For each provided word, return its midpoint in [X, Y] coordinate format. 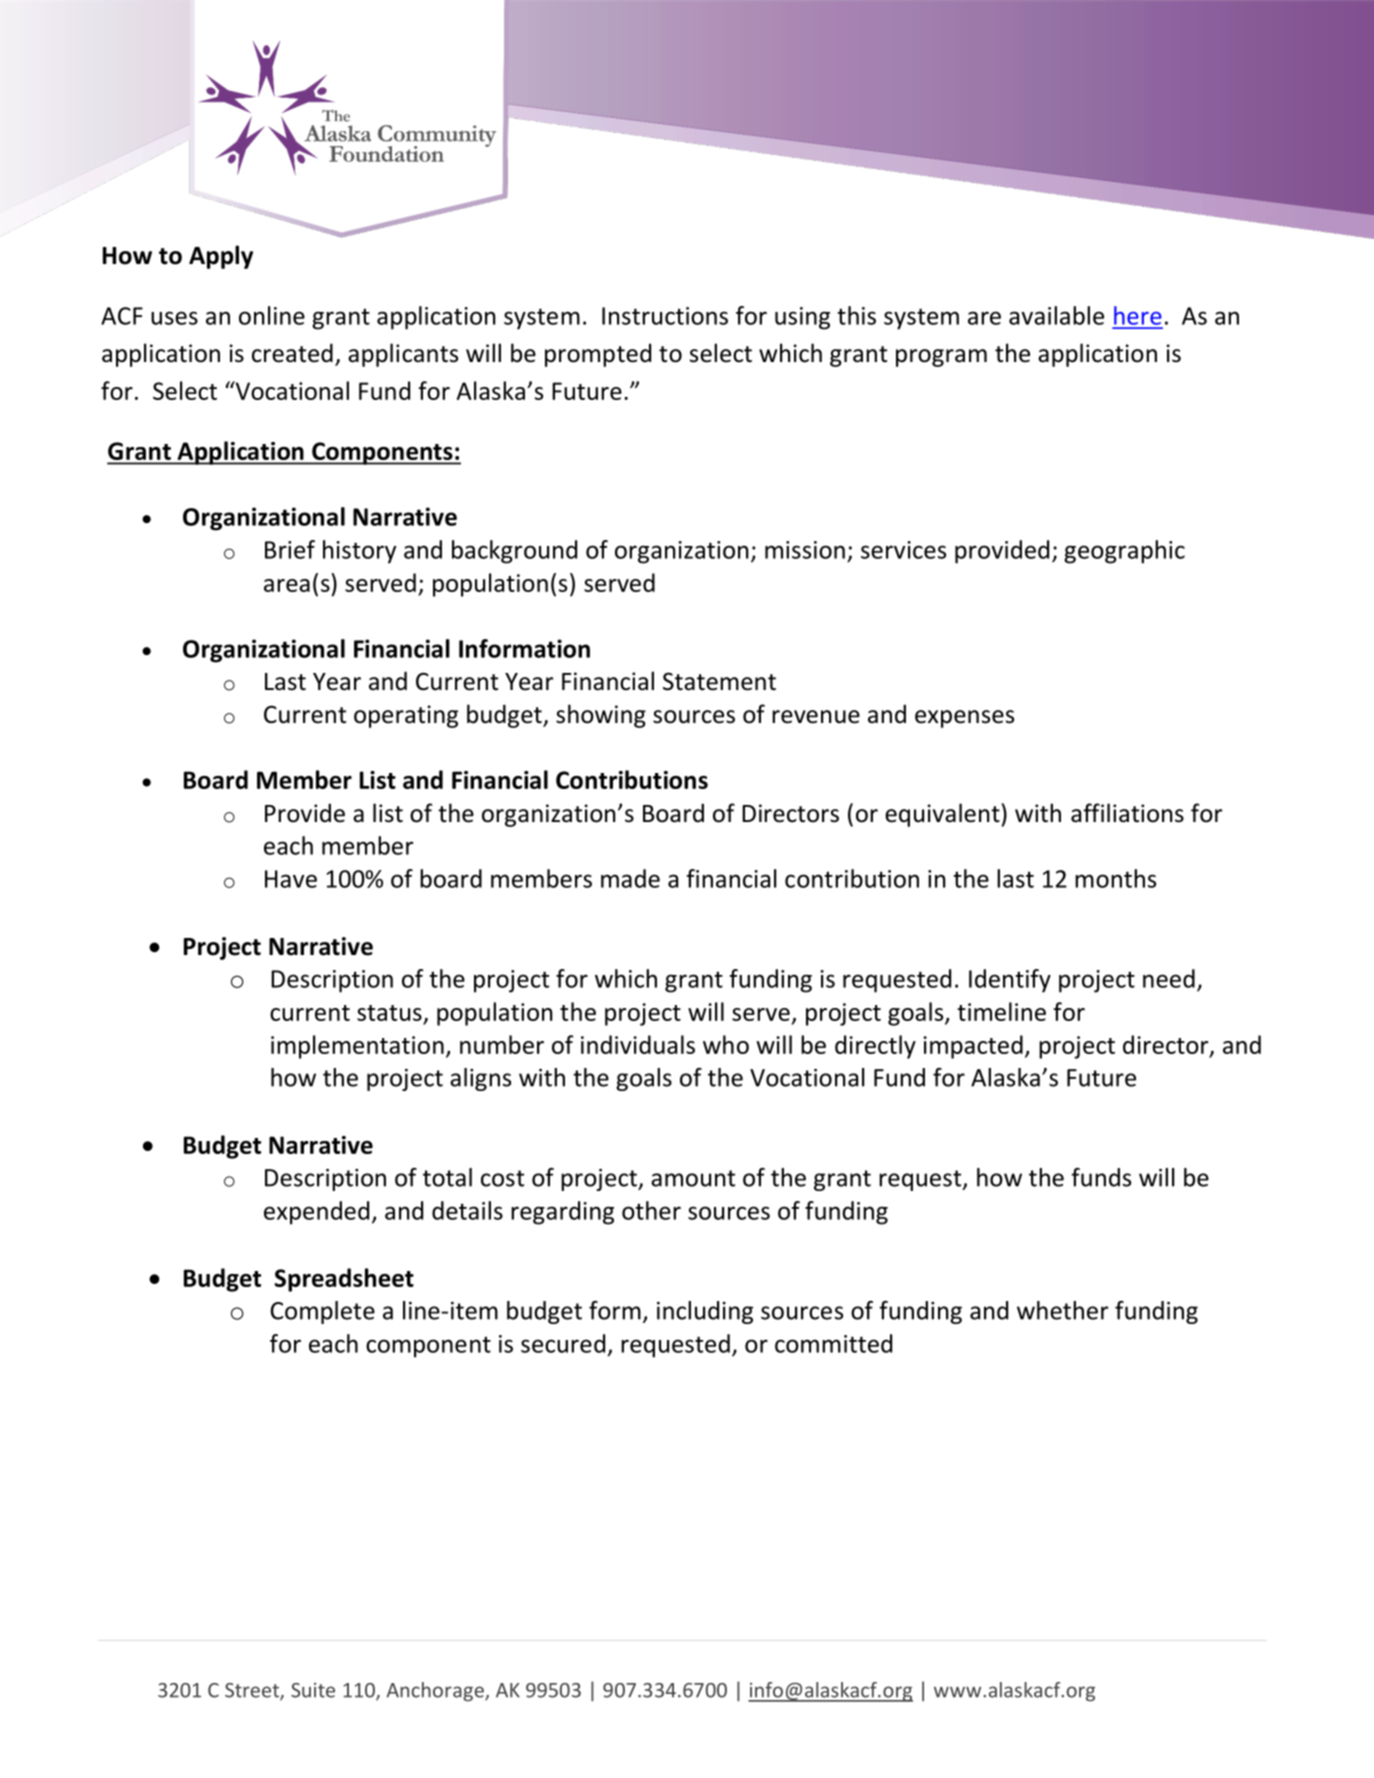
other [651, 1210]
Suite [313, 1690]
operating [406, 716]
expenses [964, 719]
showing [601, 716]
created [292, 353]
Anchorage [436, 1691]
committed [833, 1343]
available [1056, 315]
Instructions [665, 316]
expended [316, 1213]
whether [1062, 1310]
